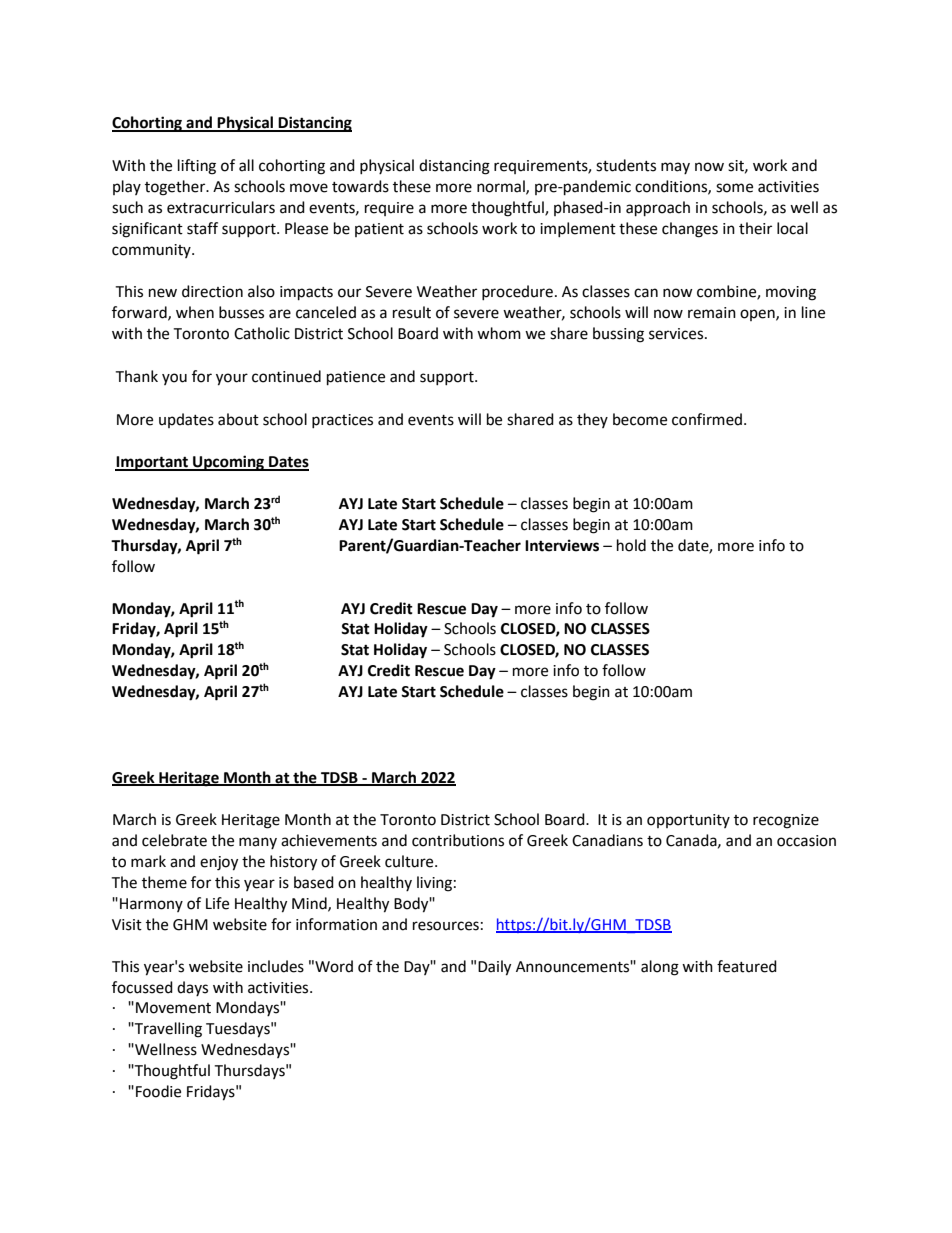  What do you see at coordinates (502, 187) in the image?
I see `normal` at bounding box center [502, 187].
